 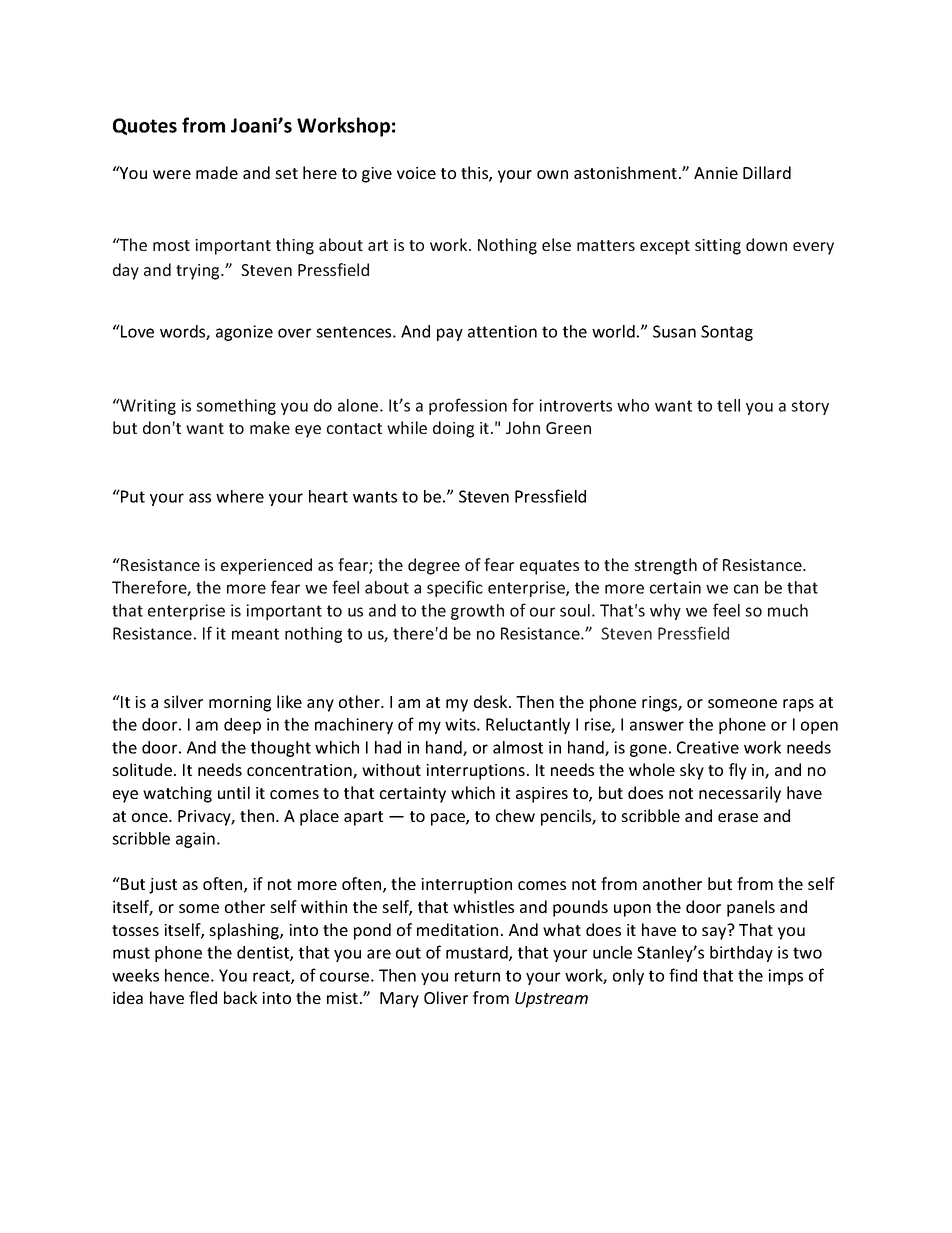 I want to click on made, so click(x=217, y=172).
